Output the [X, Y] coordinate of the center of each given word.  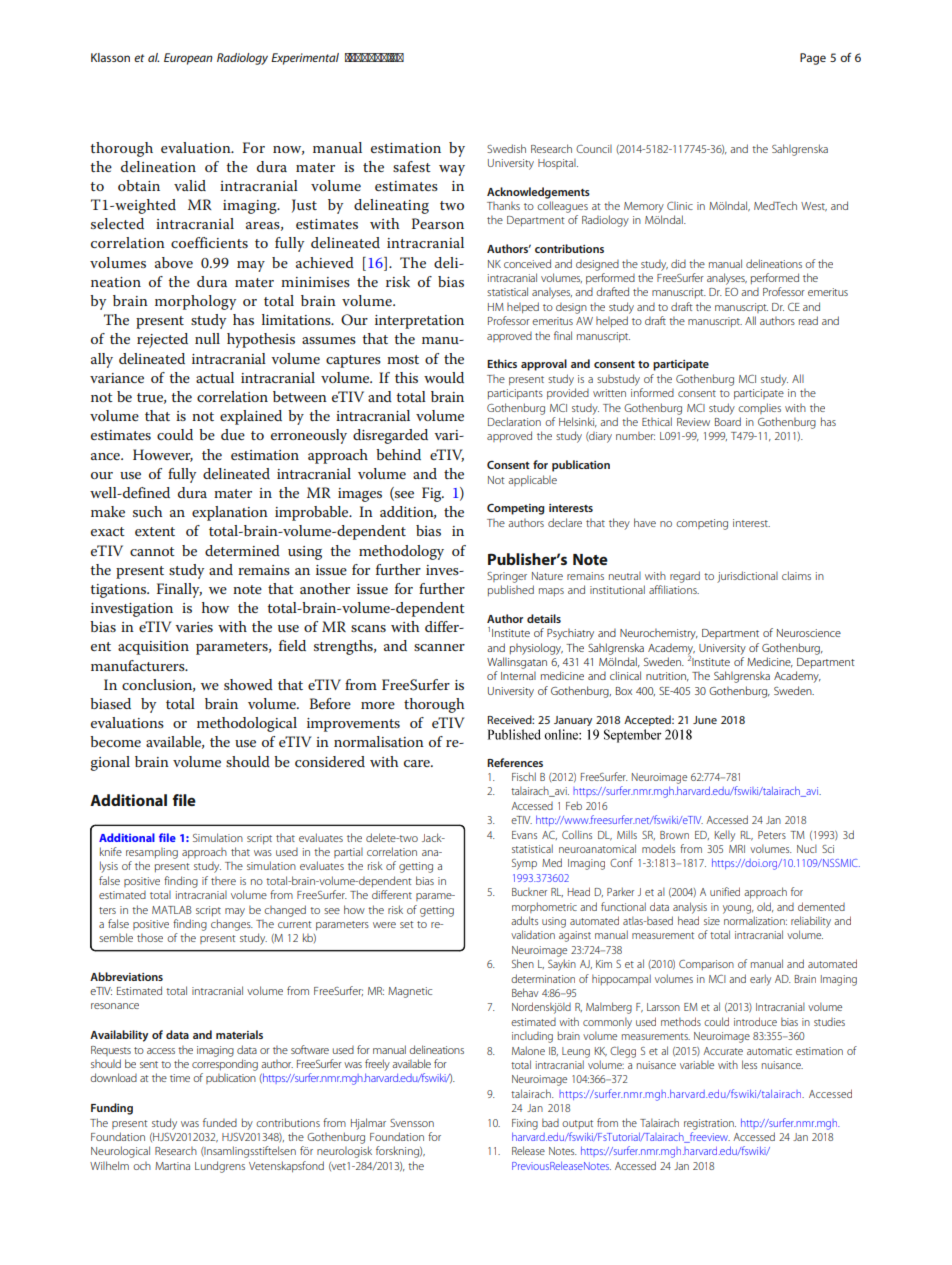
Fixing [525, 1124]
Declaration [514, 421]
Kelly [725, 836]
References [515, 762]
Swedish [506, 148]
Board [728, 421]
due [233, 434]
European [188, 59]
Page [813, 59]
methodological [247, 724]
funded [220, 1122]
